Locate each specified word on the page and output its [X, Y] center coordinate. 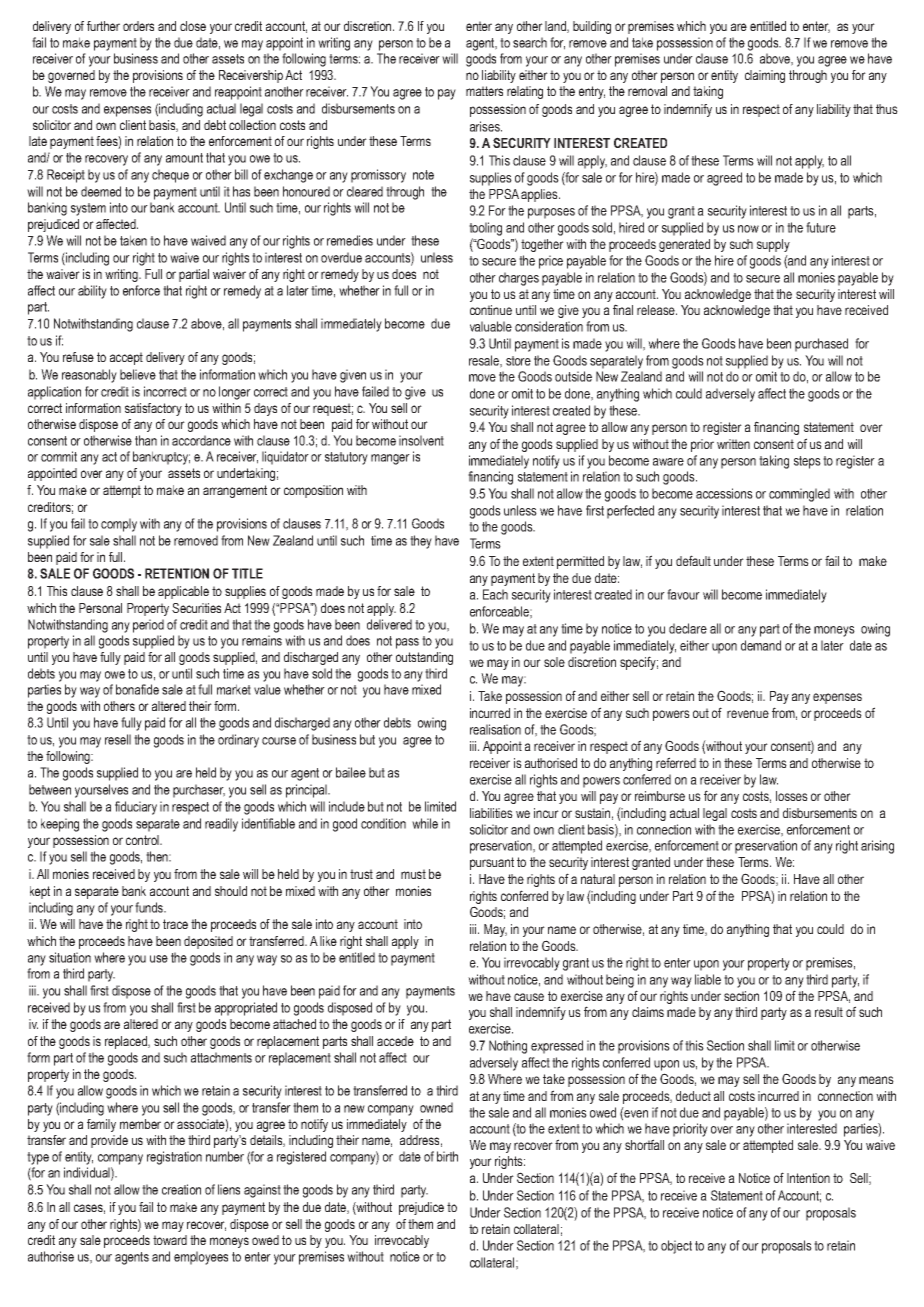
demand [761, 645]
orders [138, 26]
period [148, 626]
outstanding [424, 658]
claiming [765, 76]
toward [170, 1240]
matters [484, 91]
